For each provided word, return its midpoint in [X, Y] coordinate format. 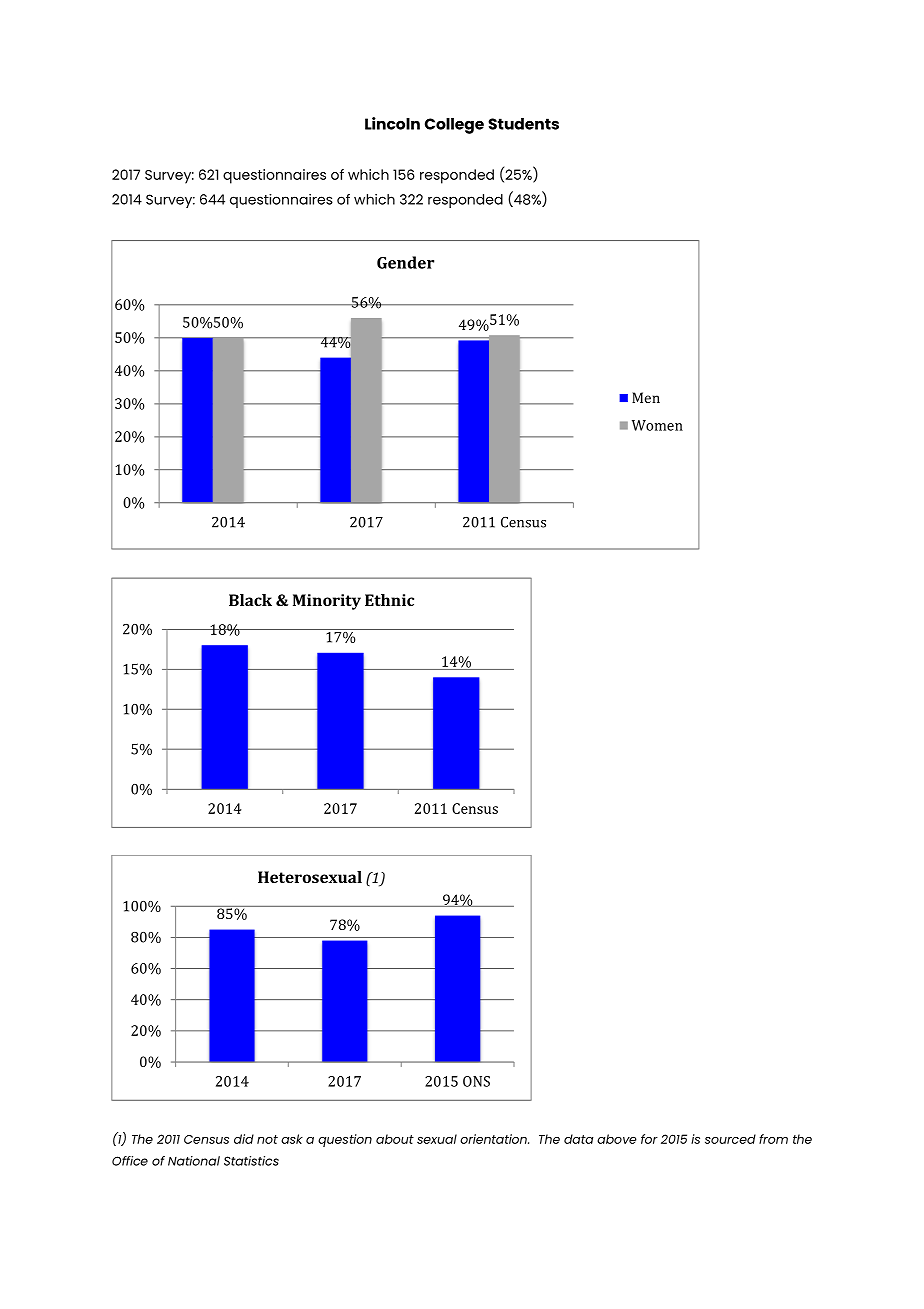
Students [523, 124]
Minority [327, 602]
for [649, 1139]
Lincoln [392, 123]
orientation [494, 1139]
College [454, 126]
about [395, 1139]
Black [250, 600]
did [244, 1139]
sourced [730, 1139]
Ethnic [389, 600]
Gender [405, 262]
